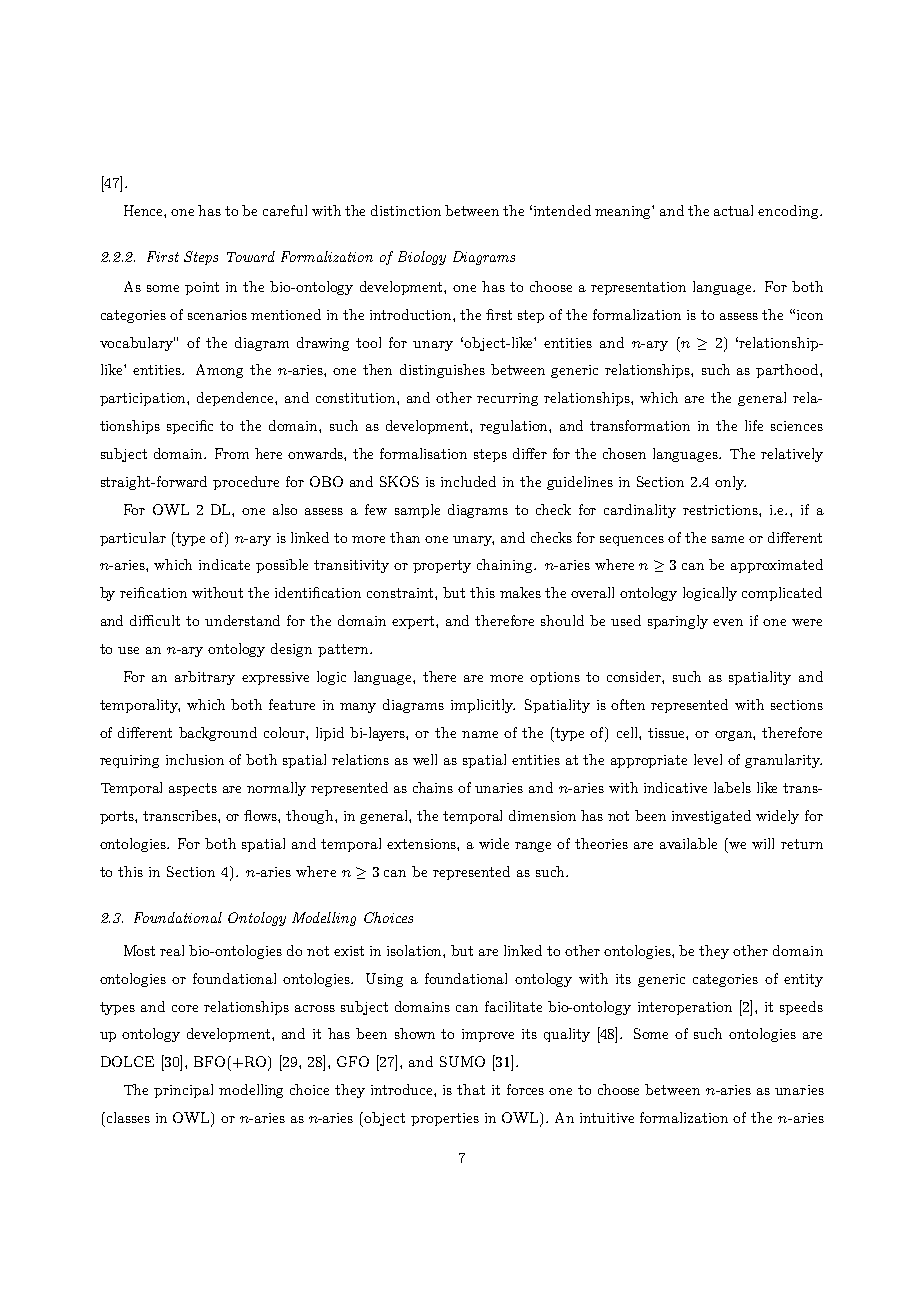  I want to click on Among, so click(219, 371).
